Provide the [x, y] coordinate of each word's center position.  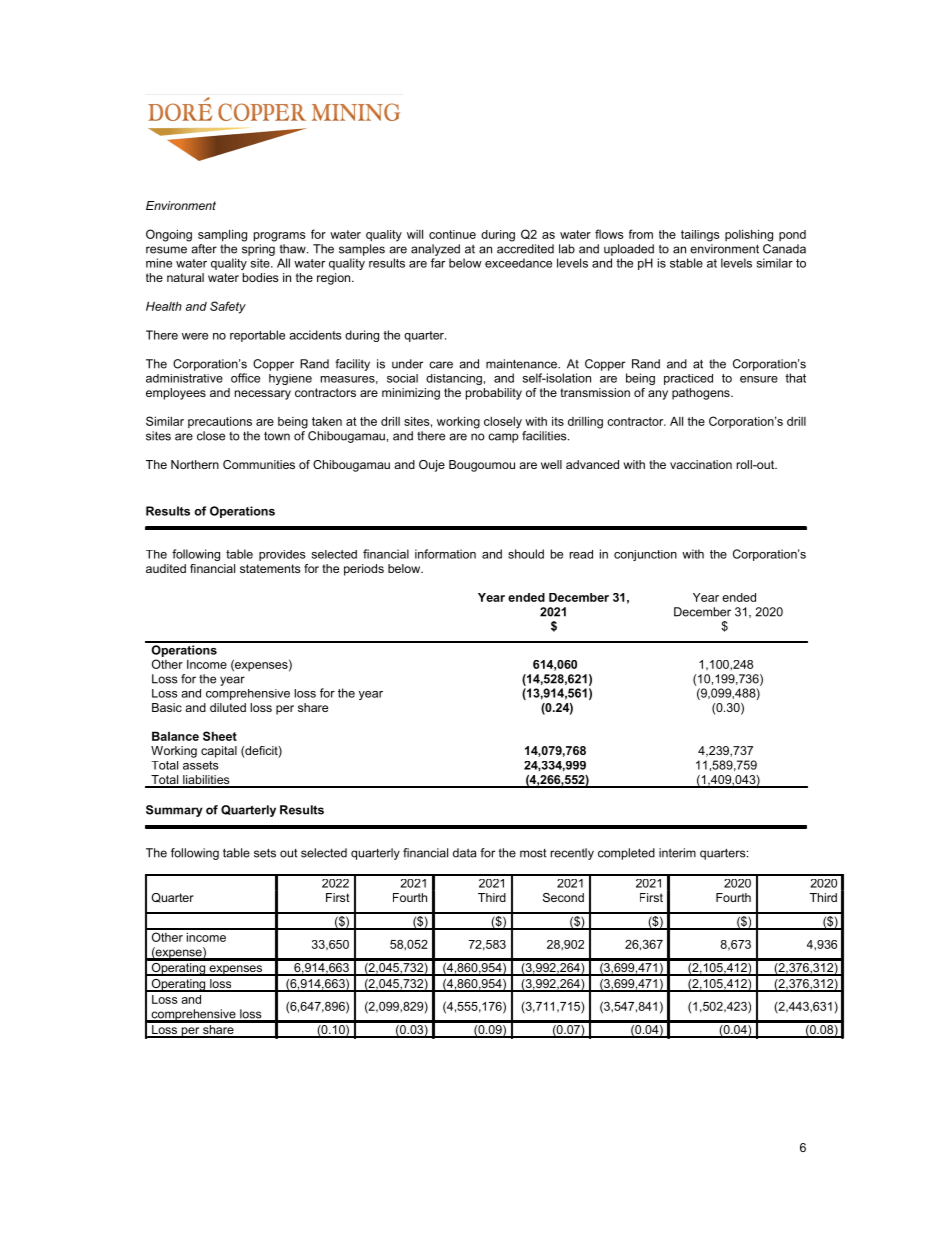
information [445, 554]
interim [677, 853]
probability [494, 394]
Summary [174, 811]
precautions [220, 422]
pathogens [702, 394]
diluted [228, 707]
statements [270, 568]
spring [258, 250]
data [464, 853]
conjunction [645, 555]
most [533, 853]
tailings [700, 236]
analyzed [435, 250]
